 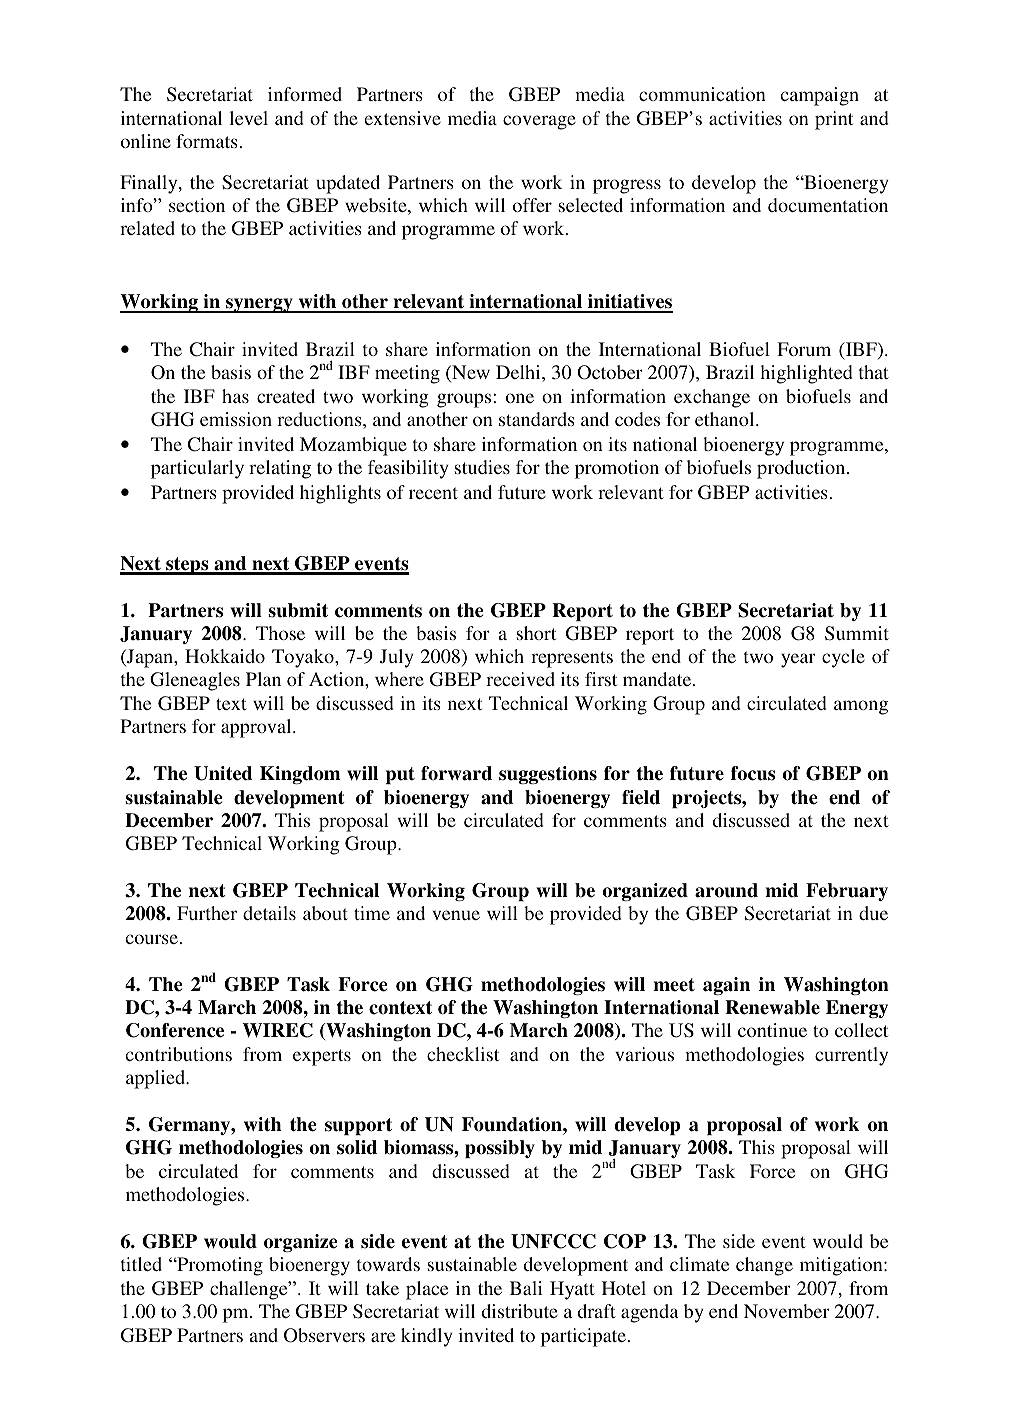 What do you see at coordinates (539, 122) in the screenshot?
I see `coverage` at bounding box center [539, 122].
